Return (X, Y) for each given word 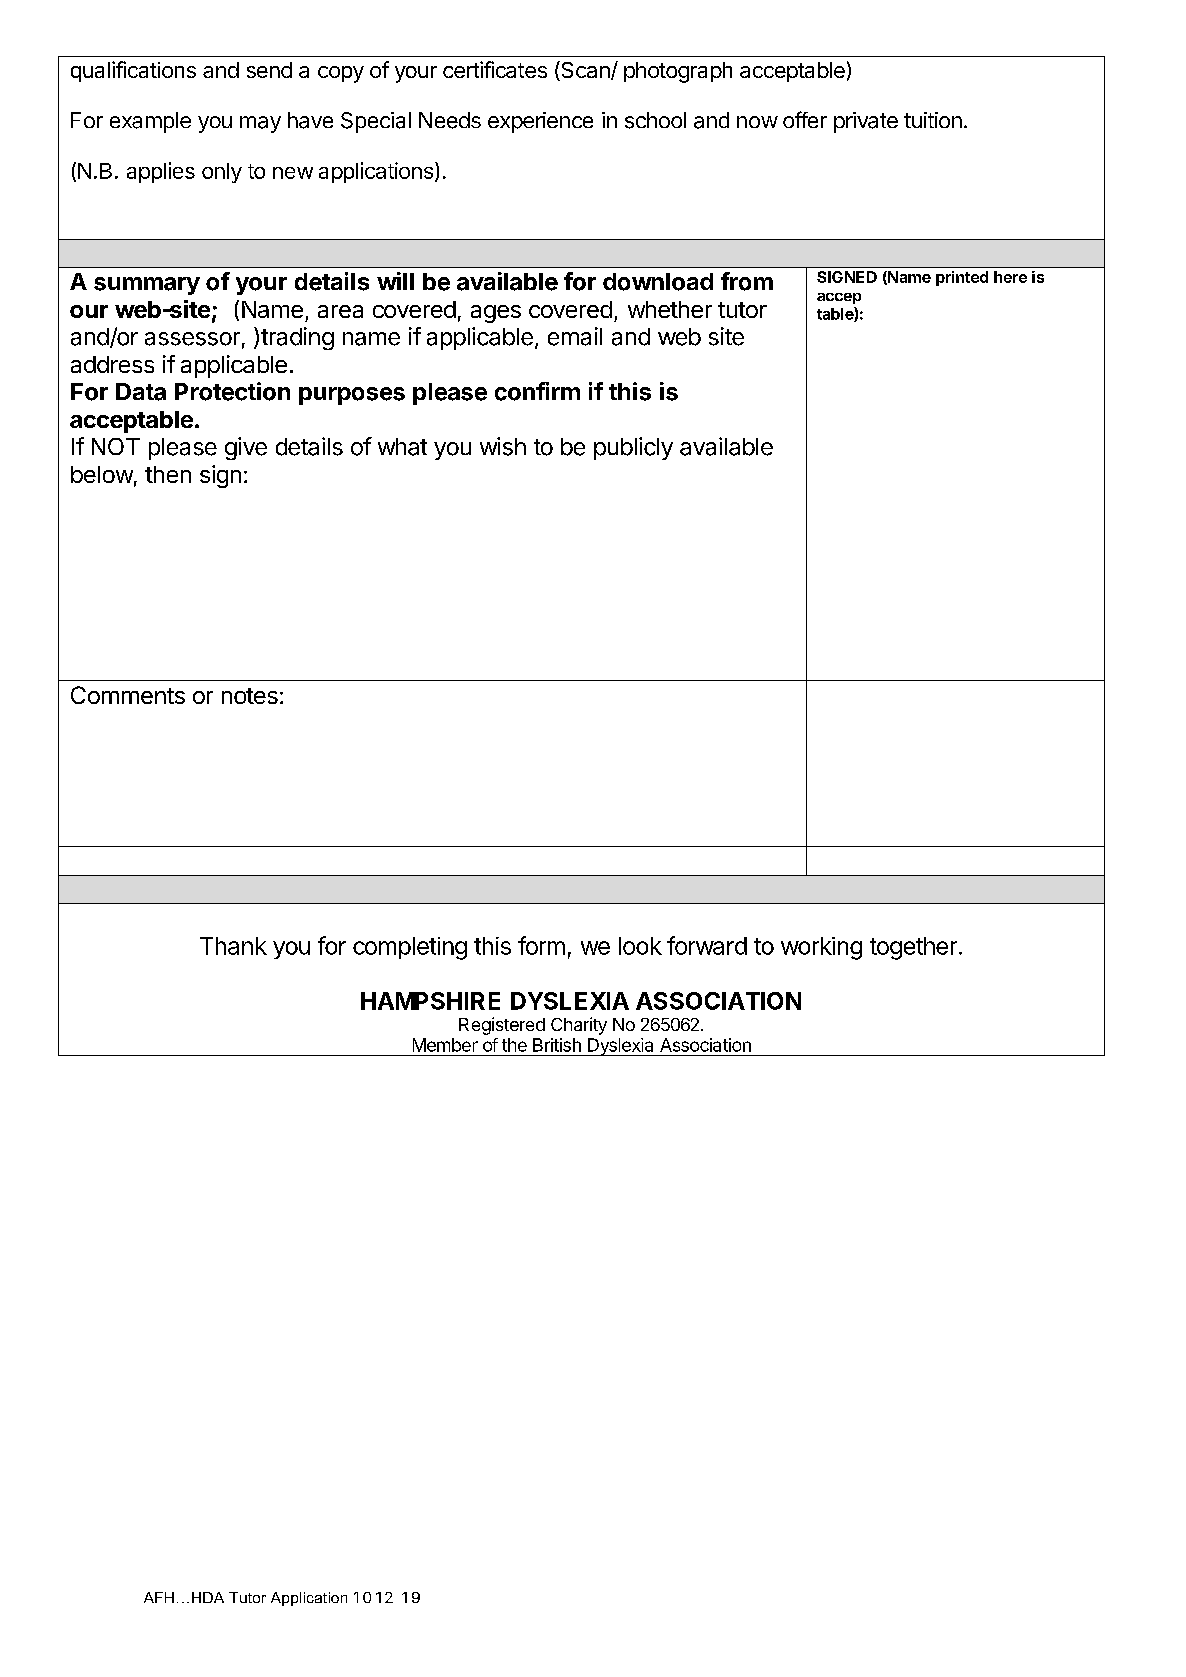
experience (540, 122)
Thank (233, 946)
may (260, 124)
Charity (579, 1026)
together (913, 948)
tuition (933, 120)
